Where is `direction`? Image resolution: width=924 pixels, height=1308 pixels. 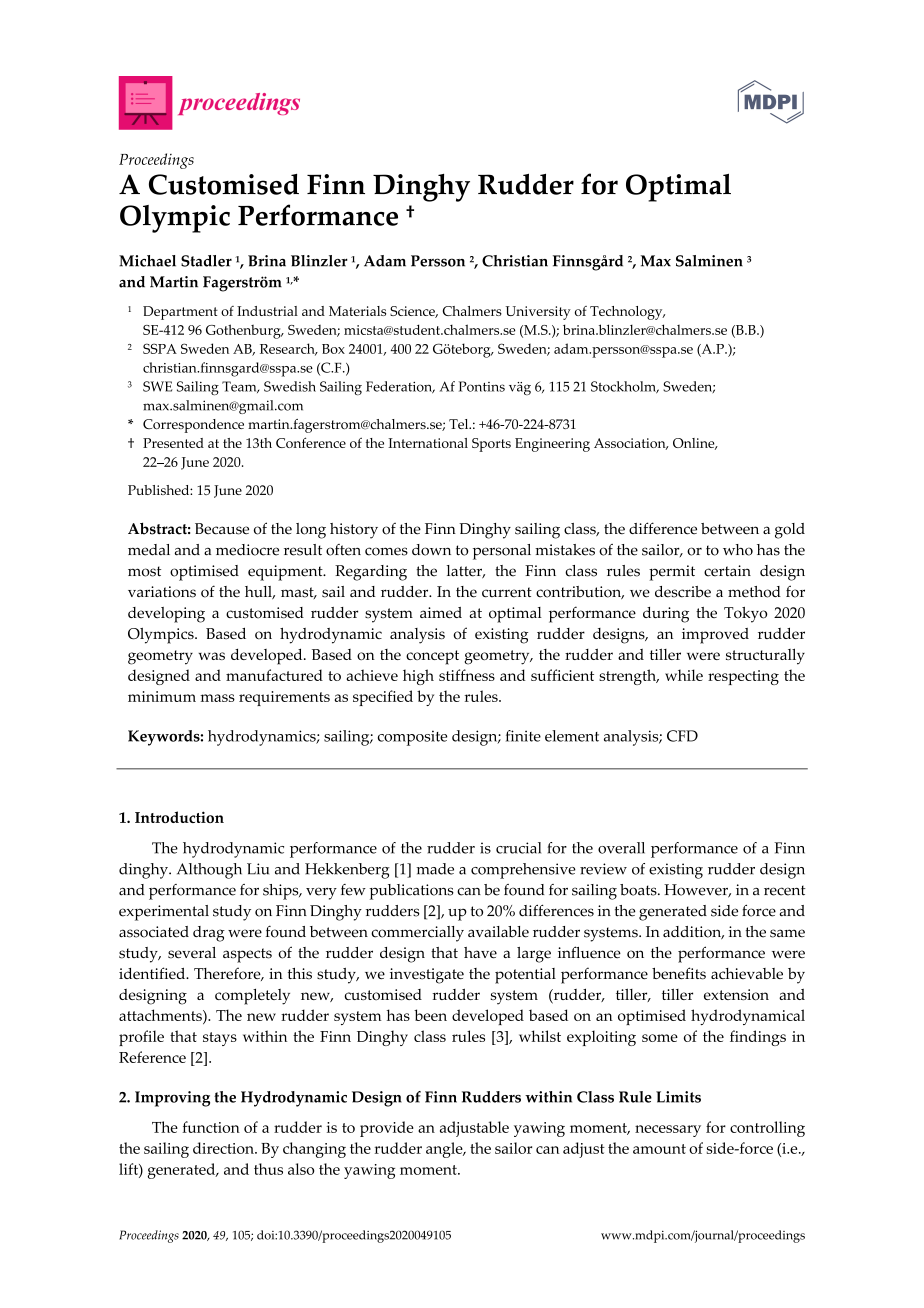
direction is located at coordinates (224, 1148).
